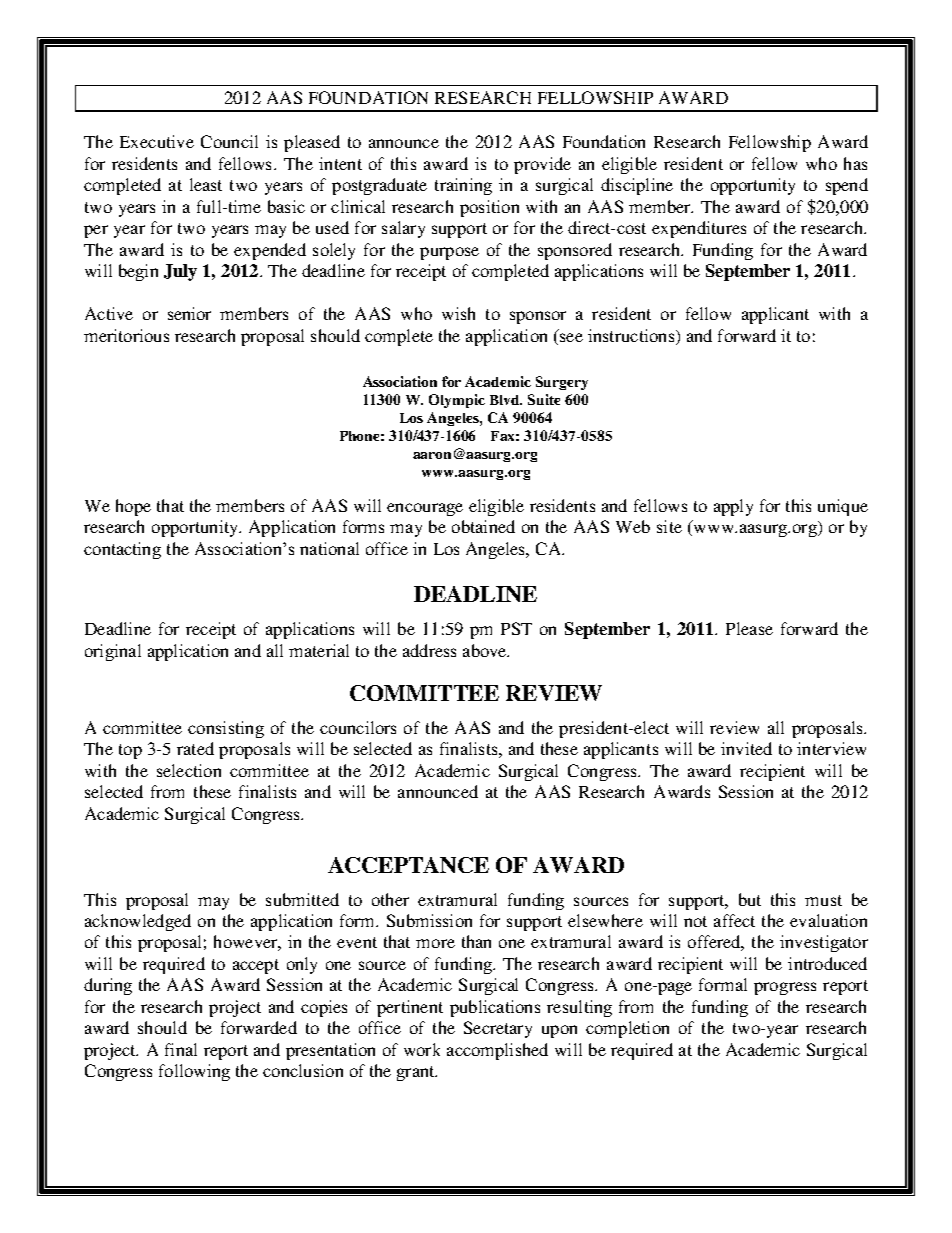 This screenshot has height=1233, width=952. What do you see at coordinates (486, 650) in the screenshot?
I see `above` at bounding box center [486, 650].
